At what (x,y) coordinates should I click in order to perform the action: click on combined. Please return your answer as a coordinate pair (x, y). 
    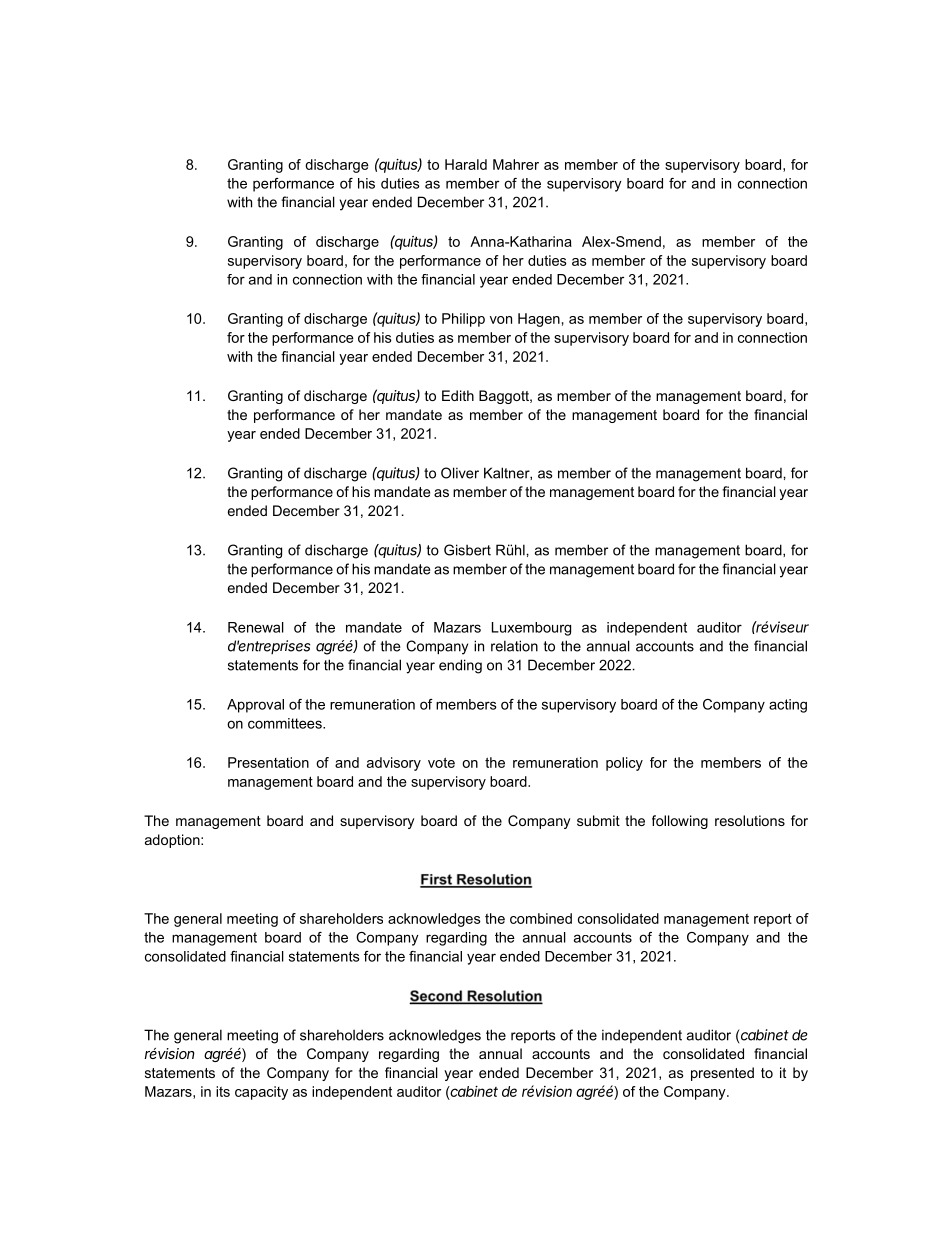
    Looking at the image, I should click on (541, 918).
